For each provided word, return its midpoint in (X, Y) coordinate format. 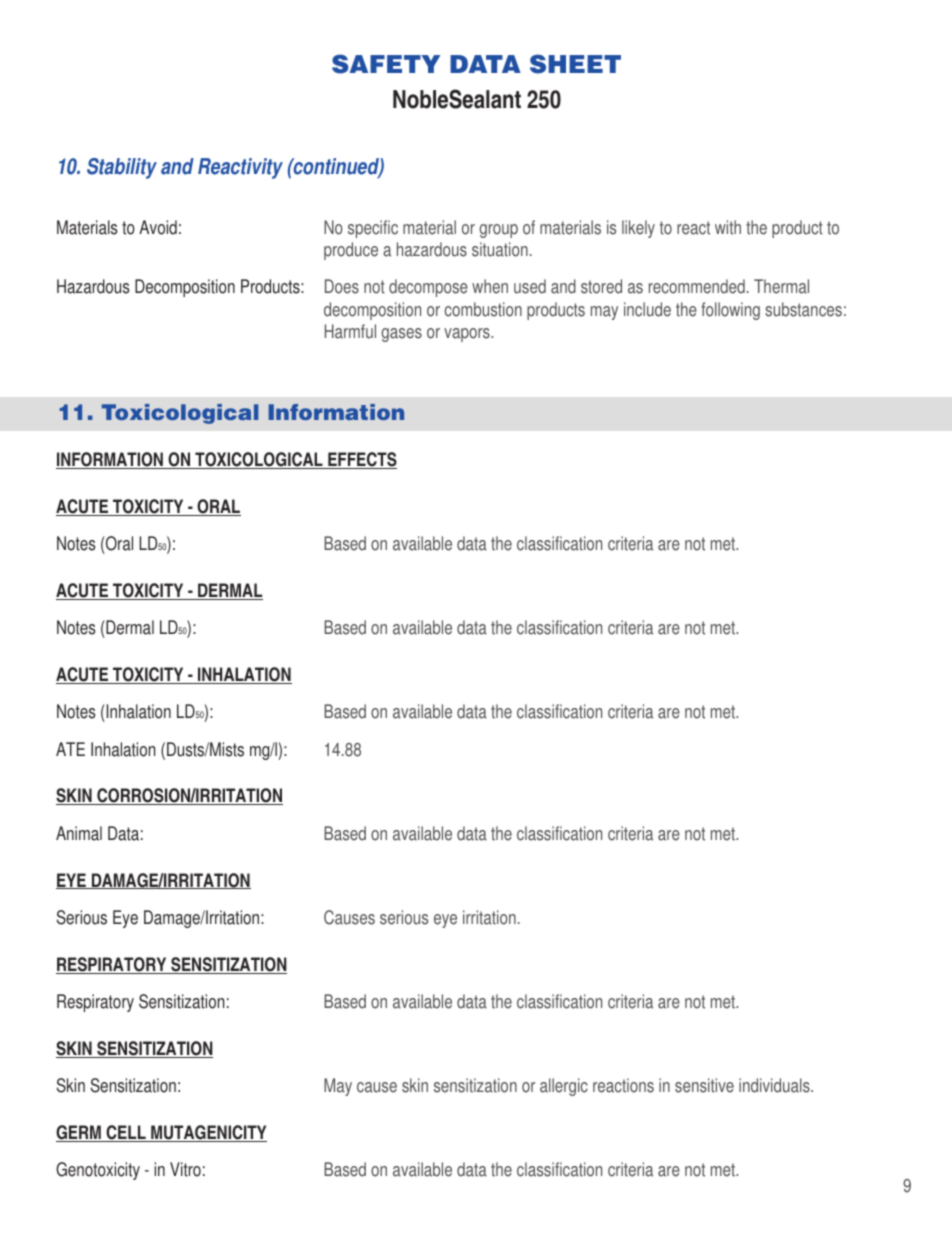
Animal (79, 833)
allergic (564, 1087)
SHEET (575, 64)
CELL (126, 1133)
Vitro (185, 1169)
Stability (122, 168)
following (730, 311)
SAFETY (386, 64)
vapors (468, 335)
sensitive (704, 1085)
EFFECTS (361, 460)
